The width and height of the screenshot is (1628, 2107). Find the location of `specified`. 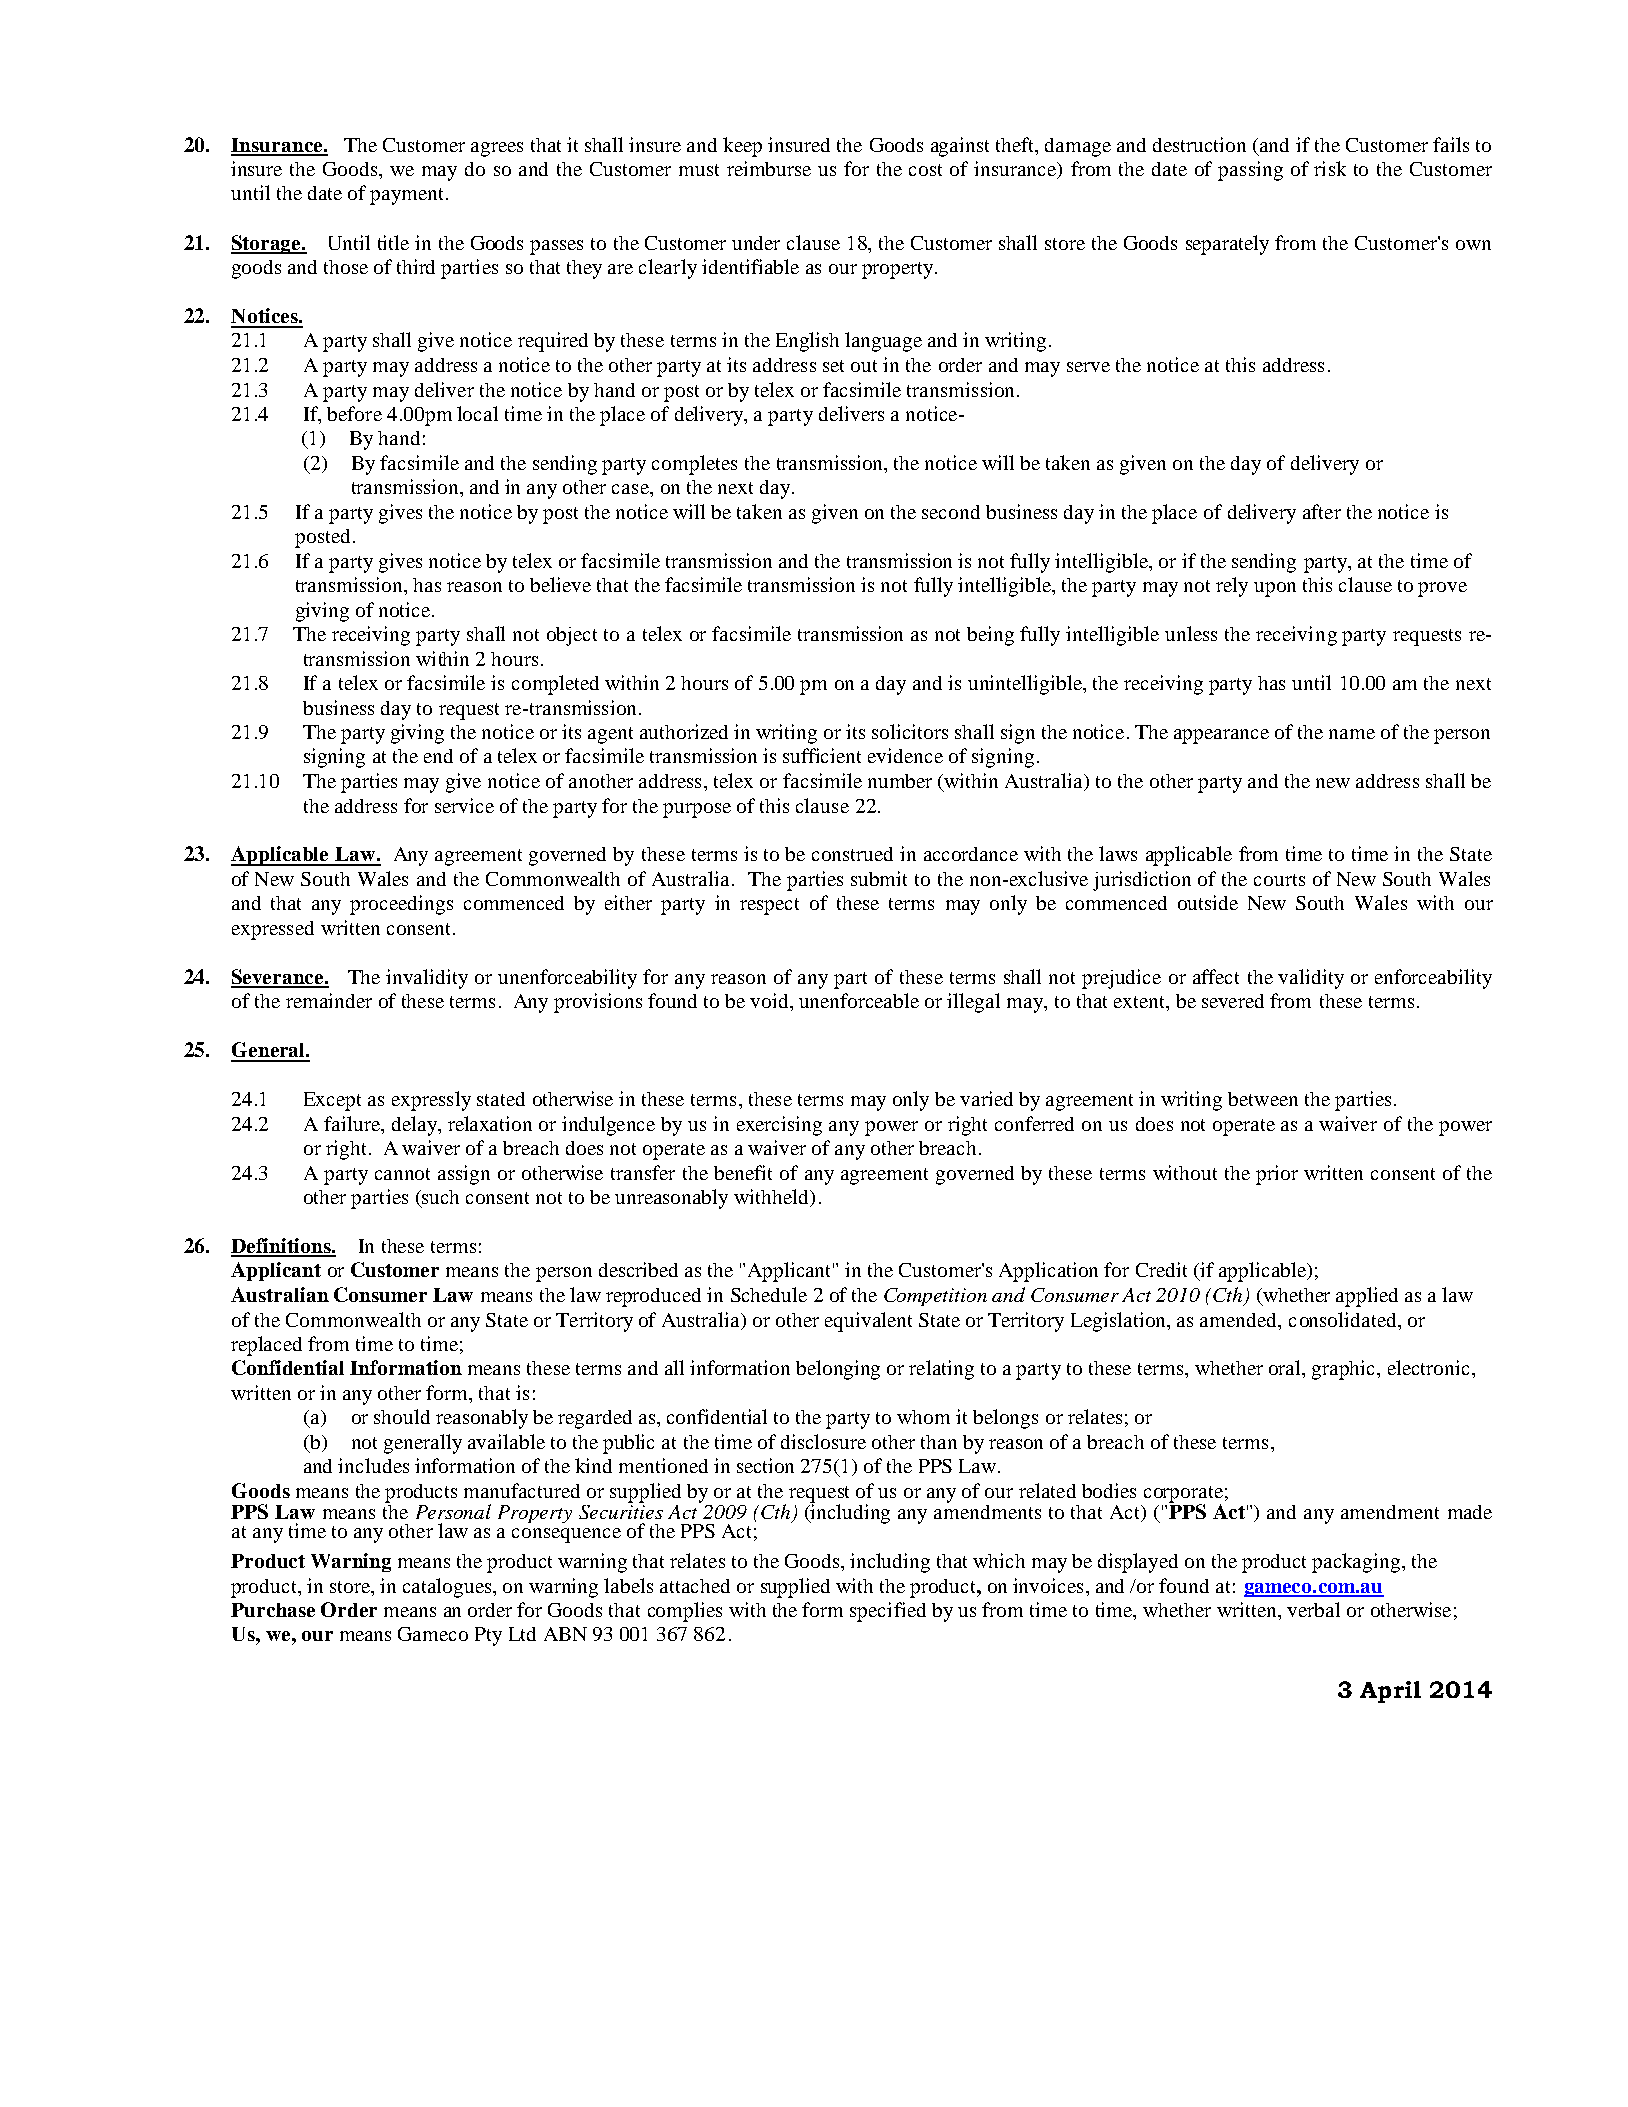

specified is located at coordinates (888, 1612).
